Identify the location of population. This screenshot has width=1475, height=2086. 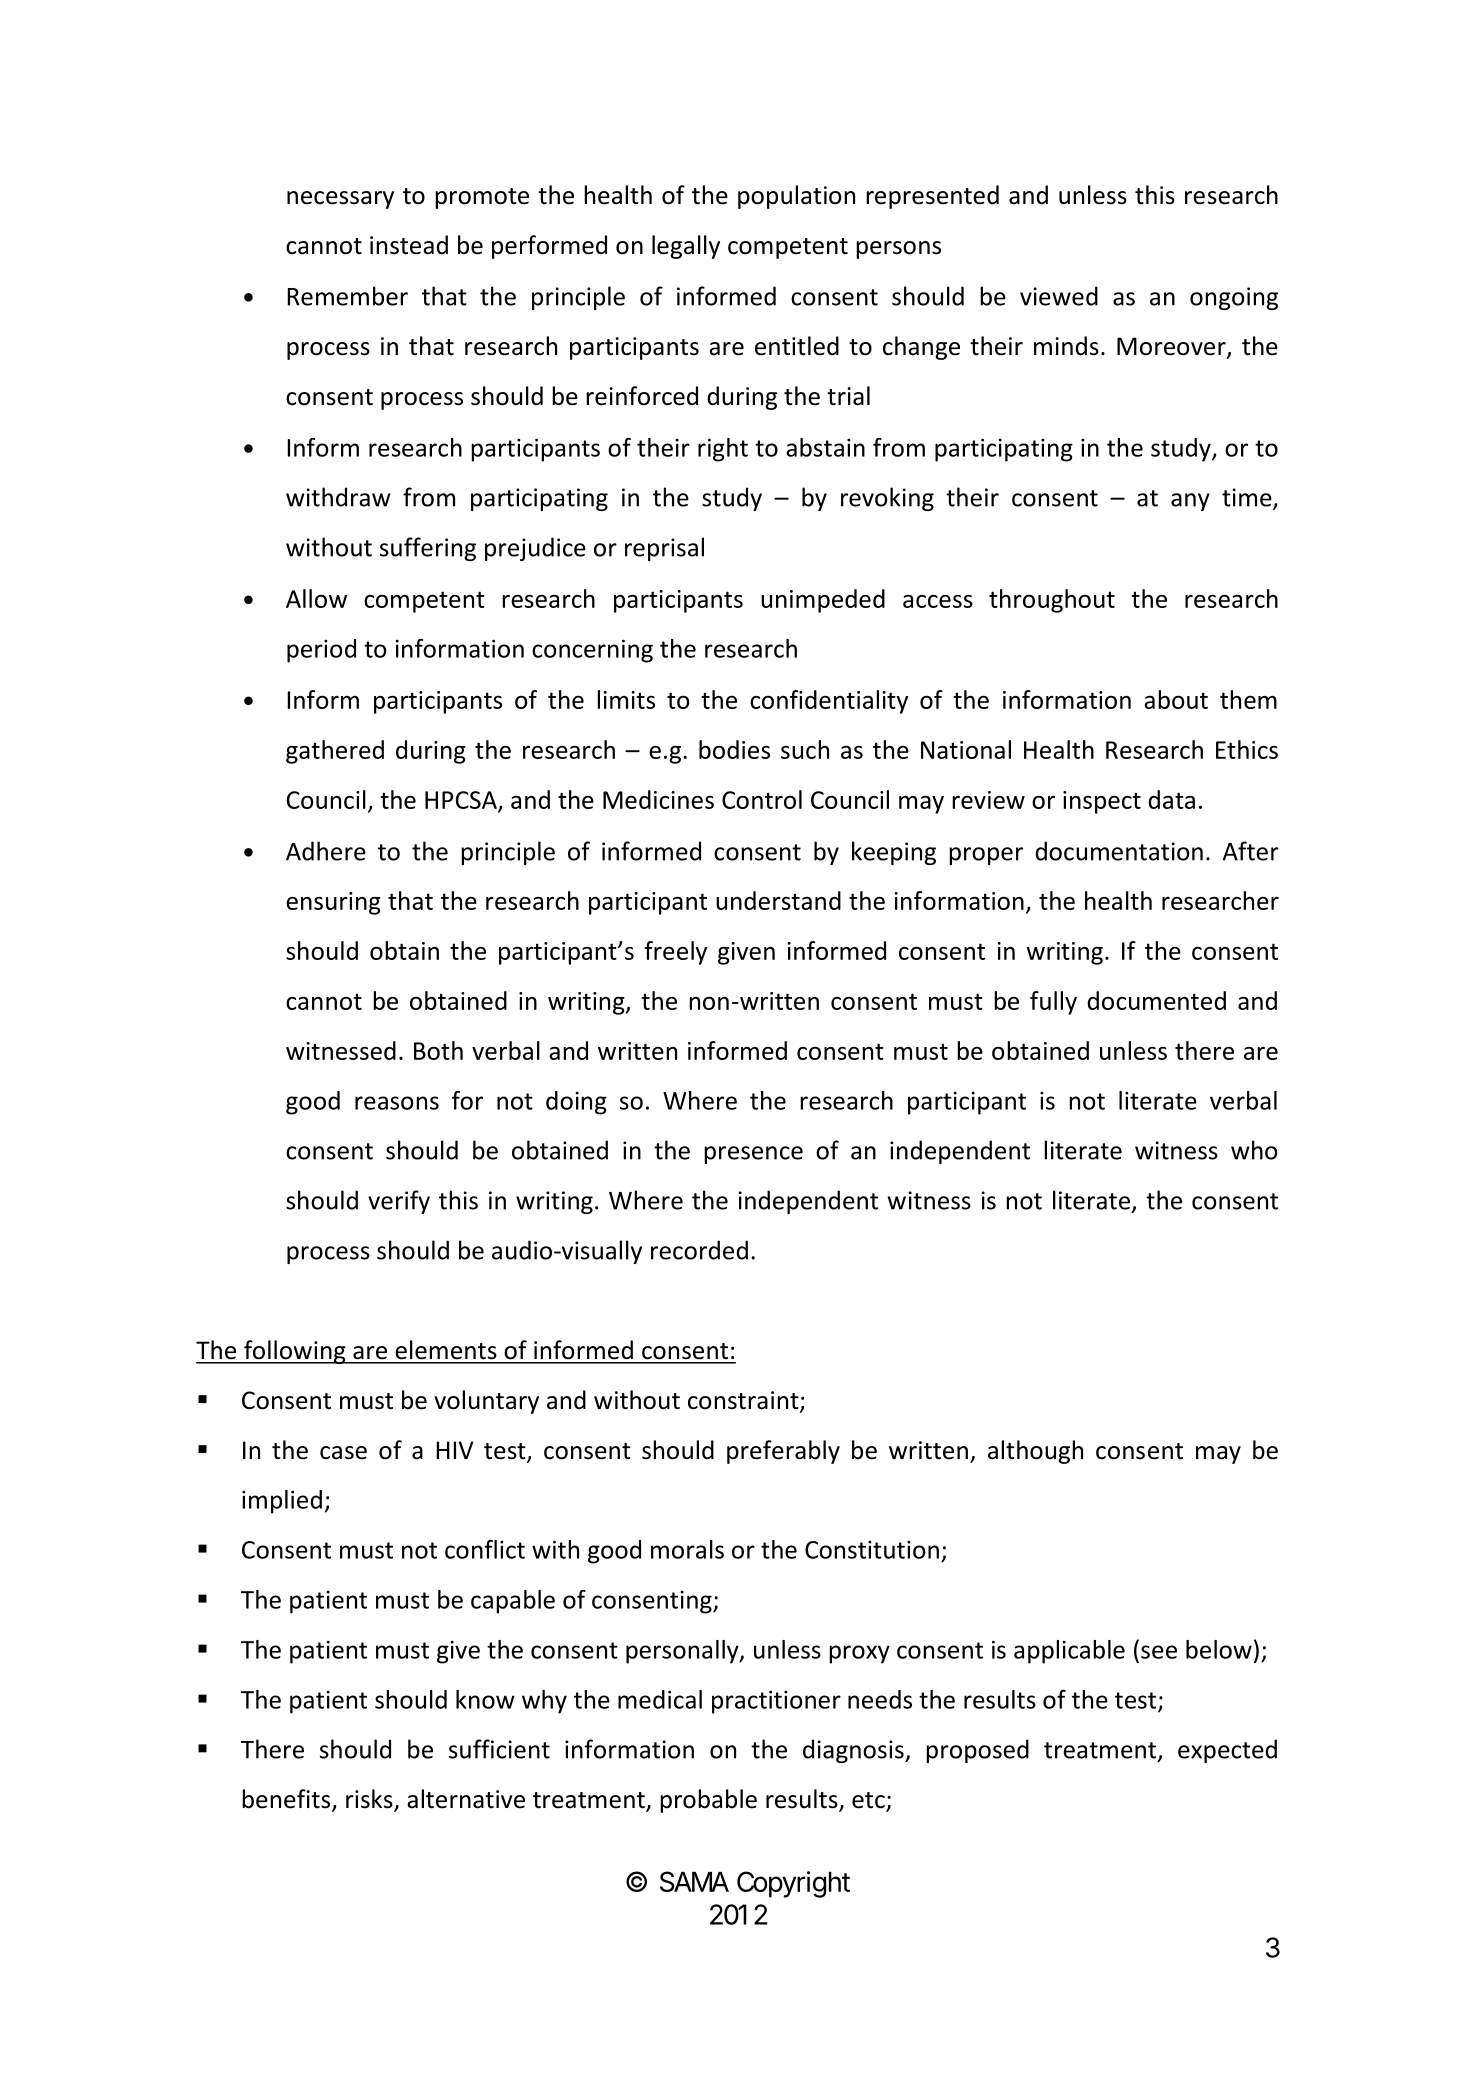
(796, 197).
